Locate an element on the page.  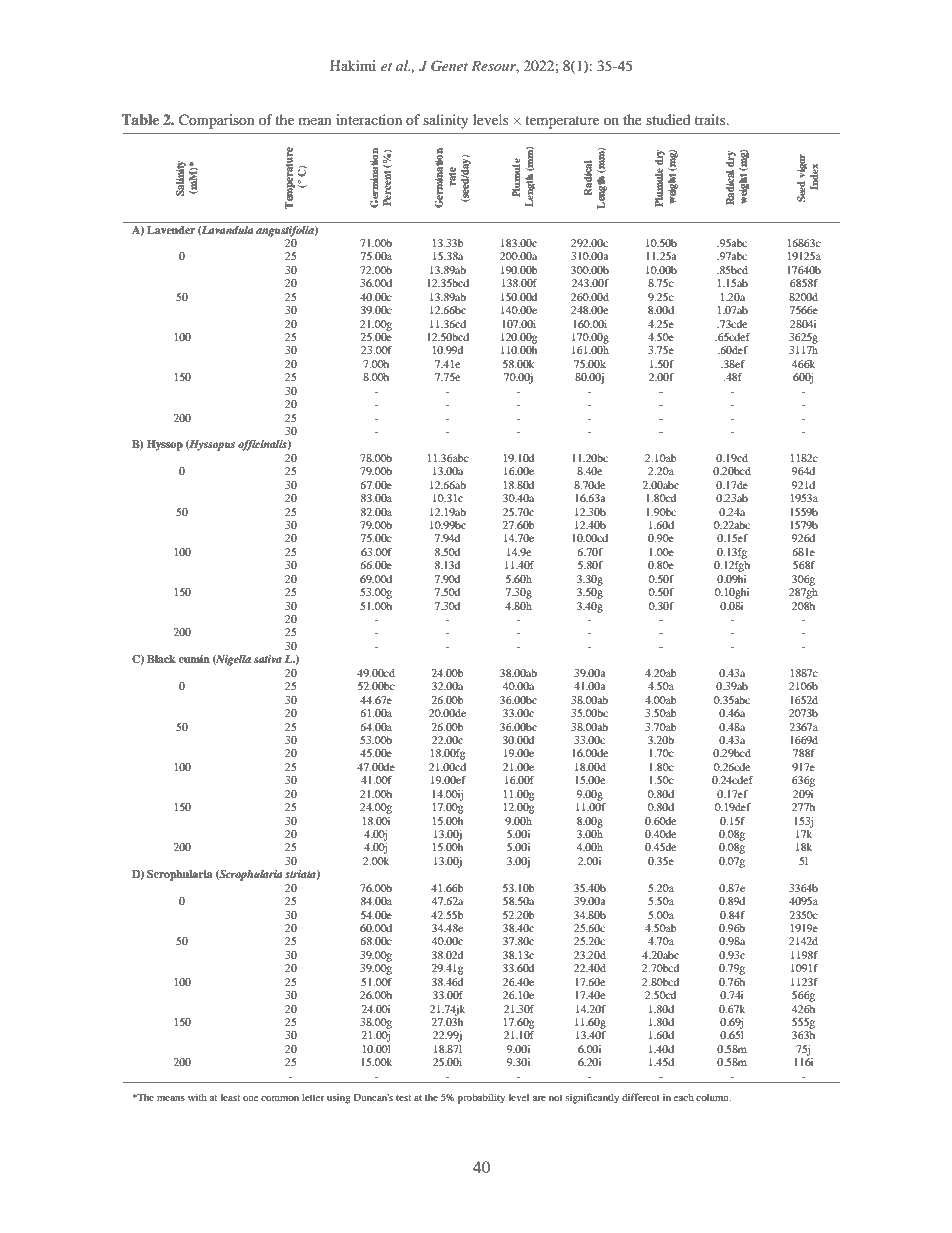
Comparison is located at coordinates (217, 121).
